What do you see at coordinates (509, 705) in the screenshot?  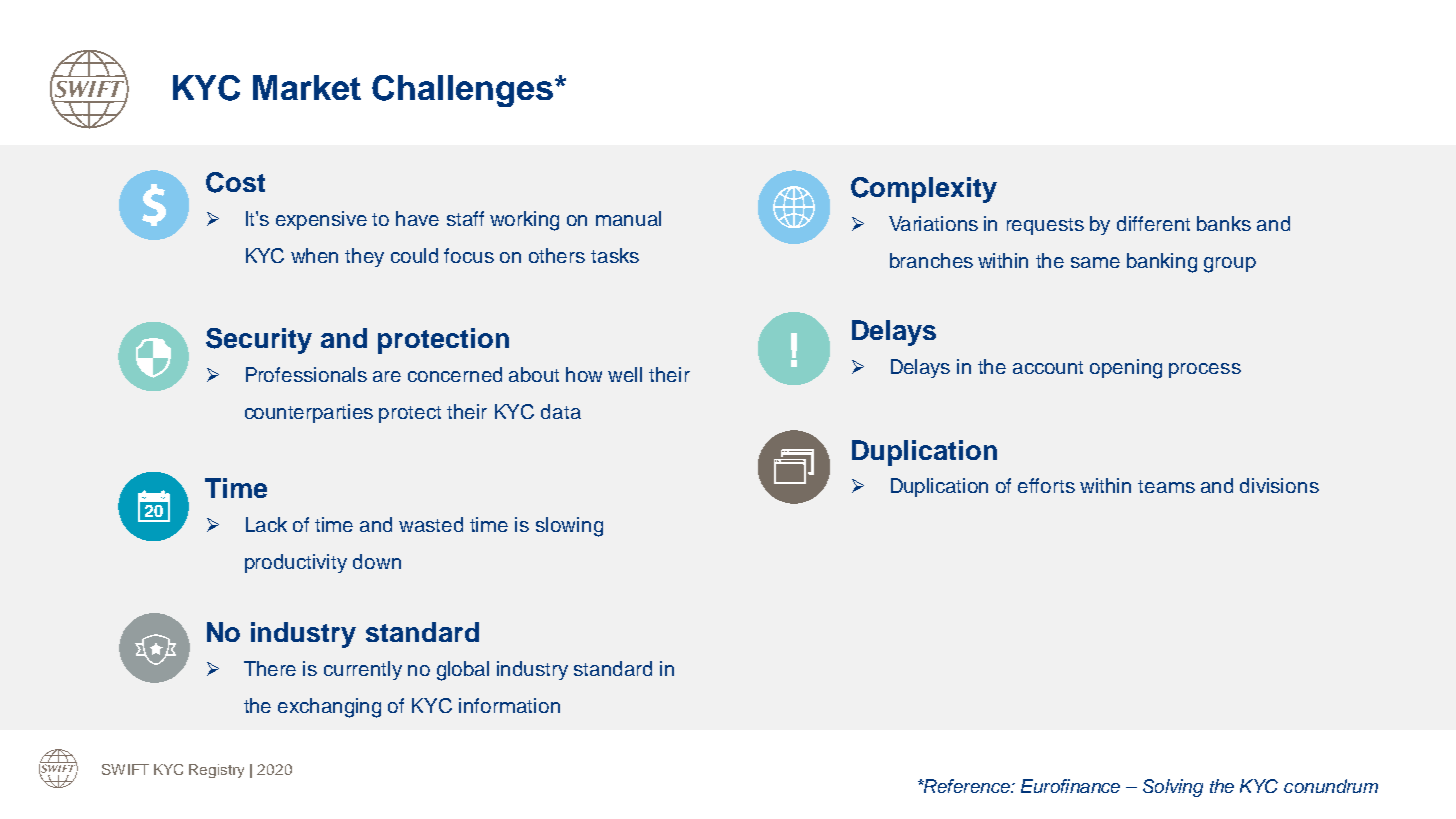 I see `information` at bounding box center [509, 705].
